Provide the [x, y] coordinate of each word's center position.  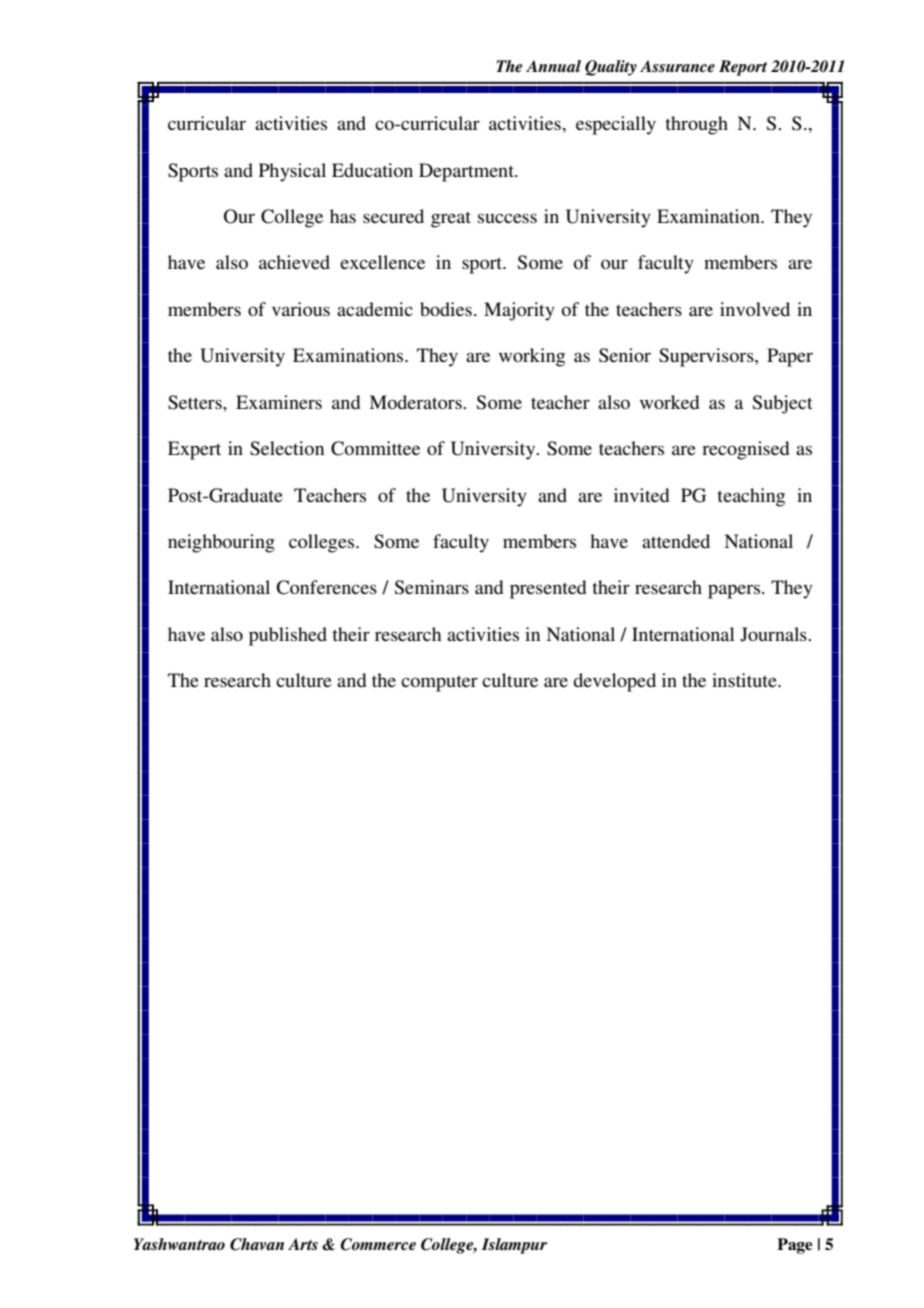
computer [439, 683]
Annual [553, 66]
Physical [292, 172]
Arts [303, 1244]
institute [745, 680]
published [288, 636]
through [696, 125]
